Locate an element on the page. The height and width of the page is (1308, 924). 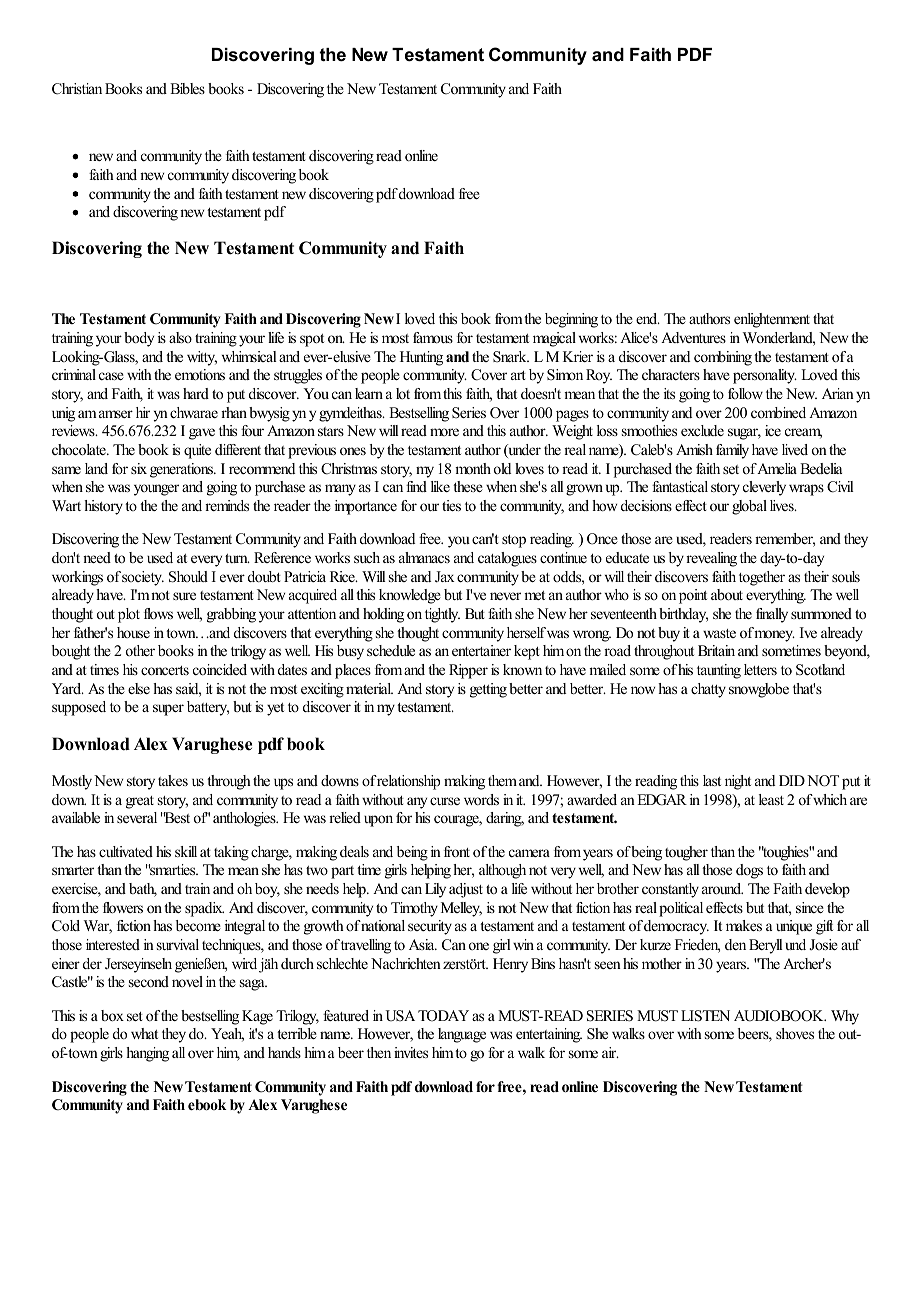
hard is located at coordinates (196, 393).
